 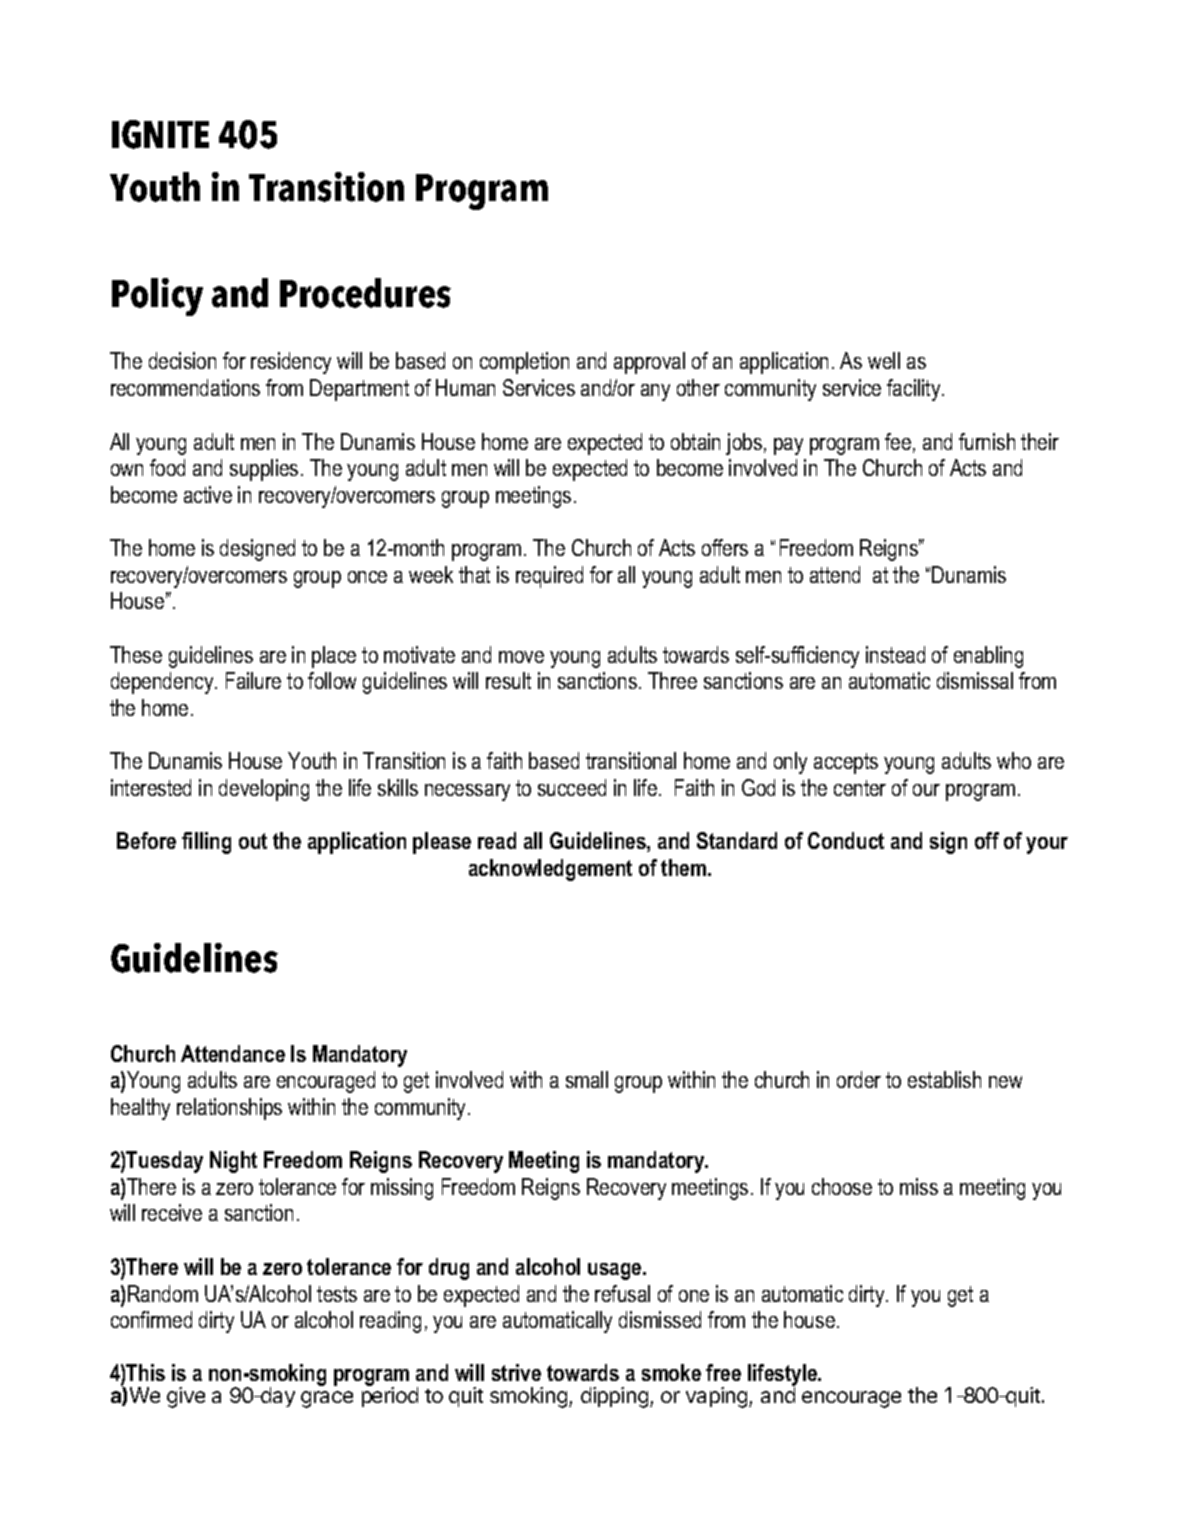 What do you see at coordinates (264, 790) in the screenshot?
I see `developing` at bounding box center [264, 790].
